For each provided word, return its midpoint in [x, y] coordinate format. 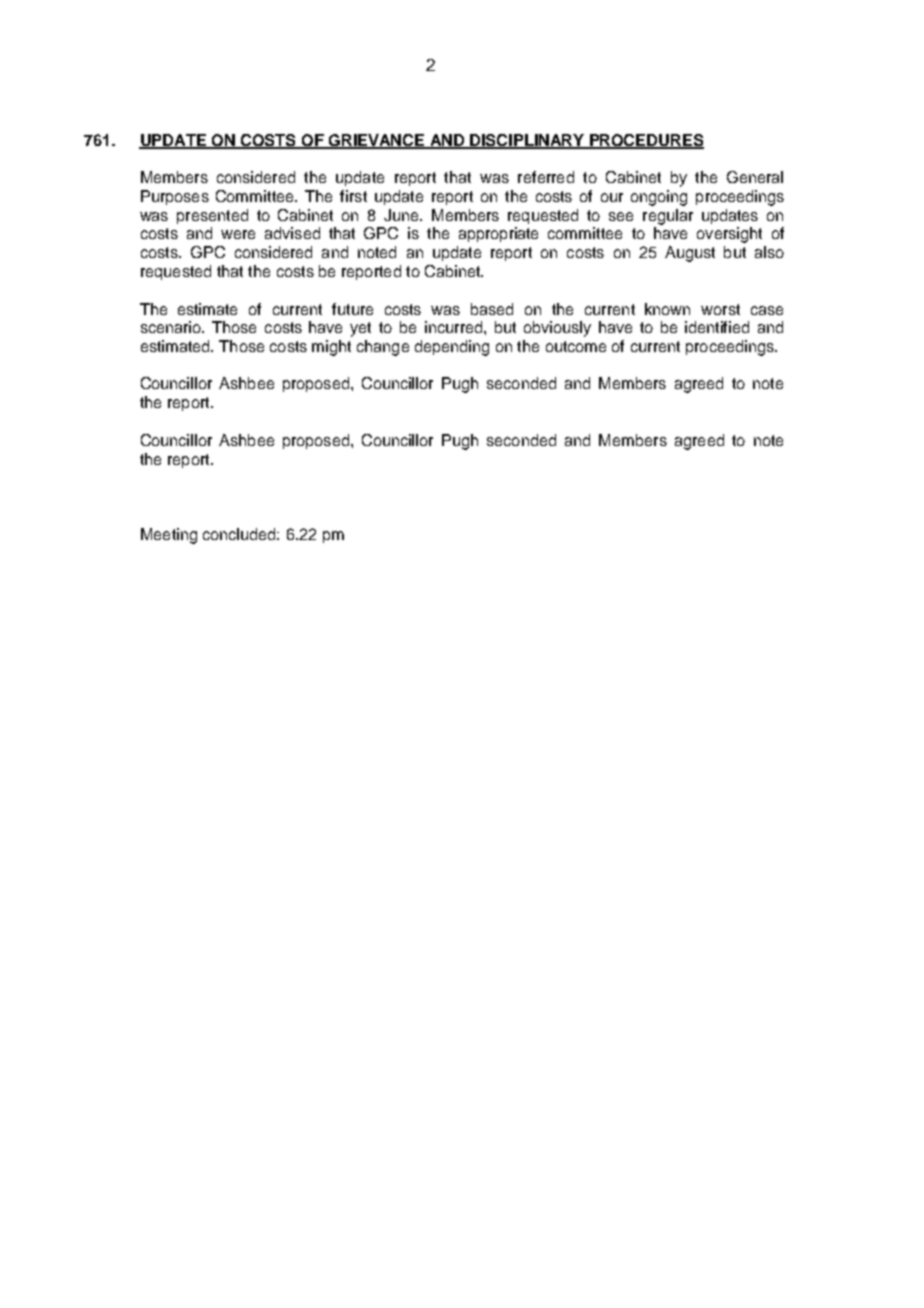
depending [452, 348]
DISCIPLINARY [527, 141]
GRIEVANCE [376, 141]
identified [717, 327]
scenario [172, 327]
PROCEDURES [646, 141]
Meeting [169, 536]
